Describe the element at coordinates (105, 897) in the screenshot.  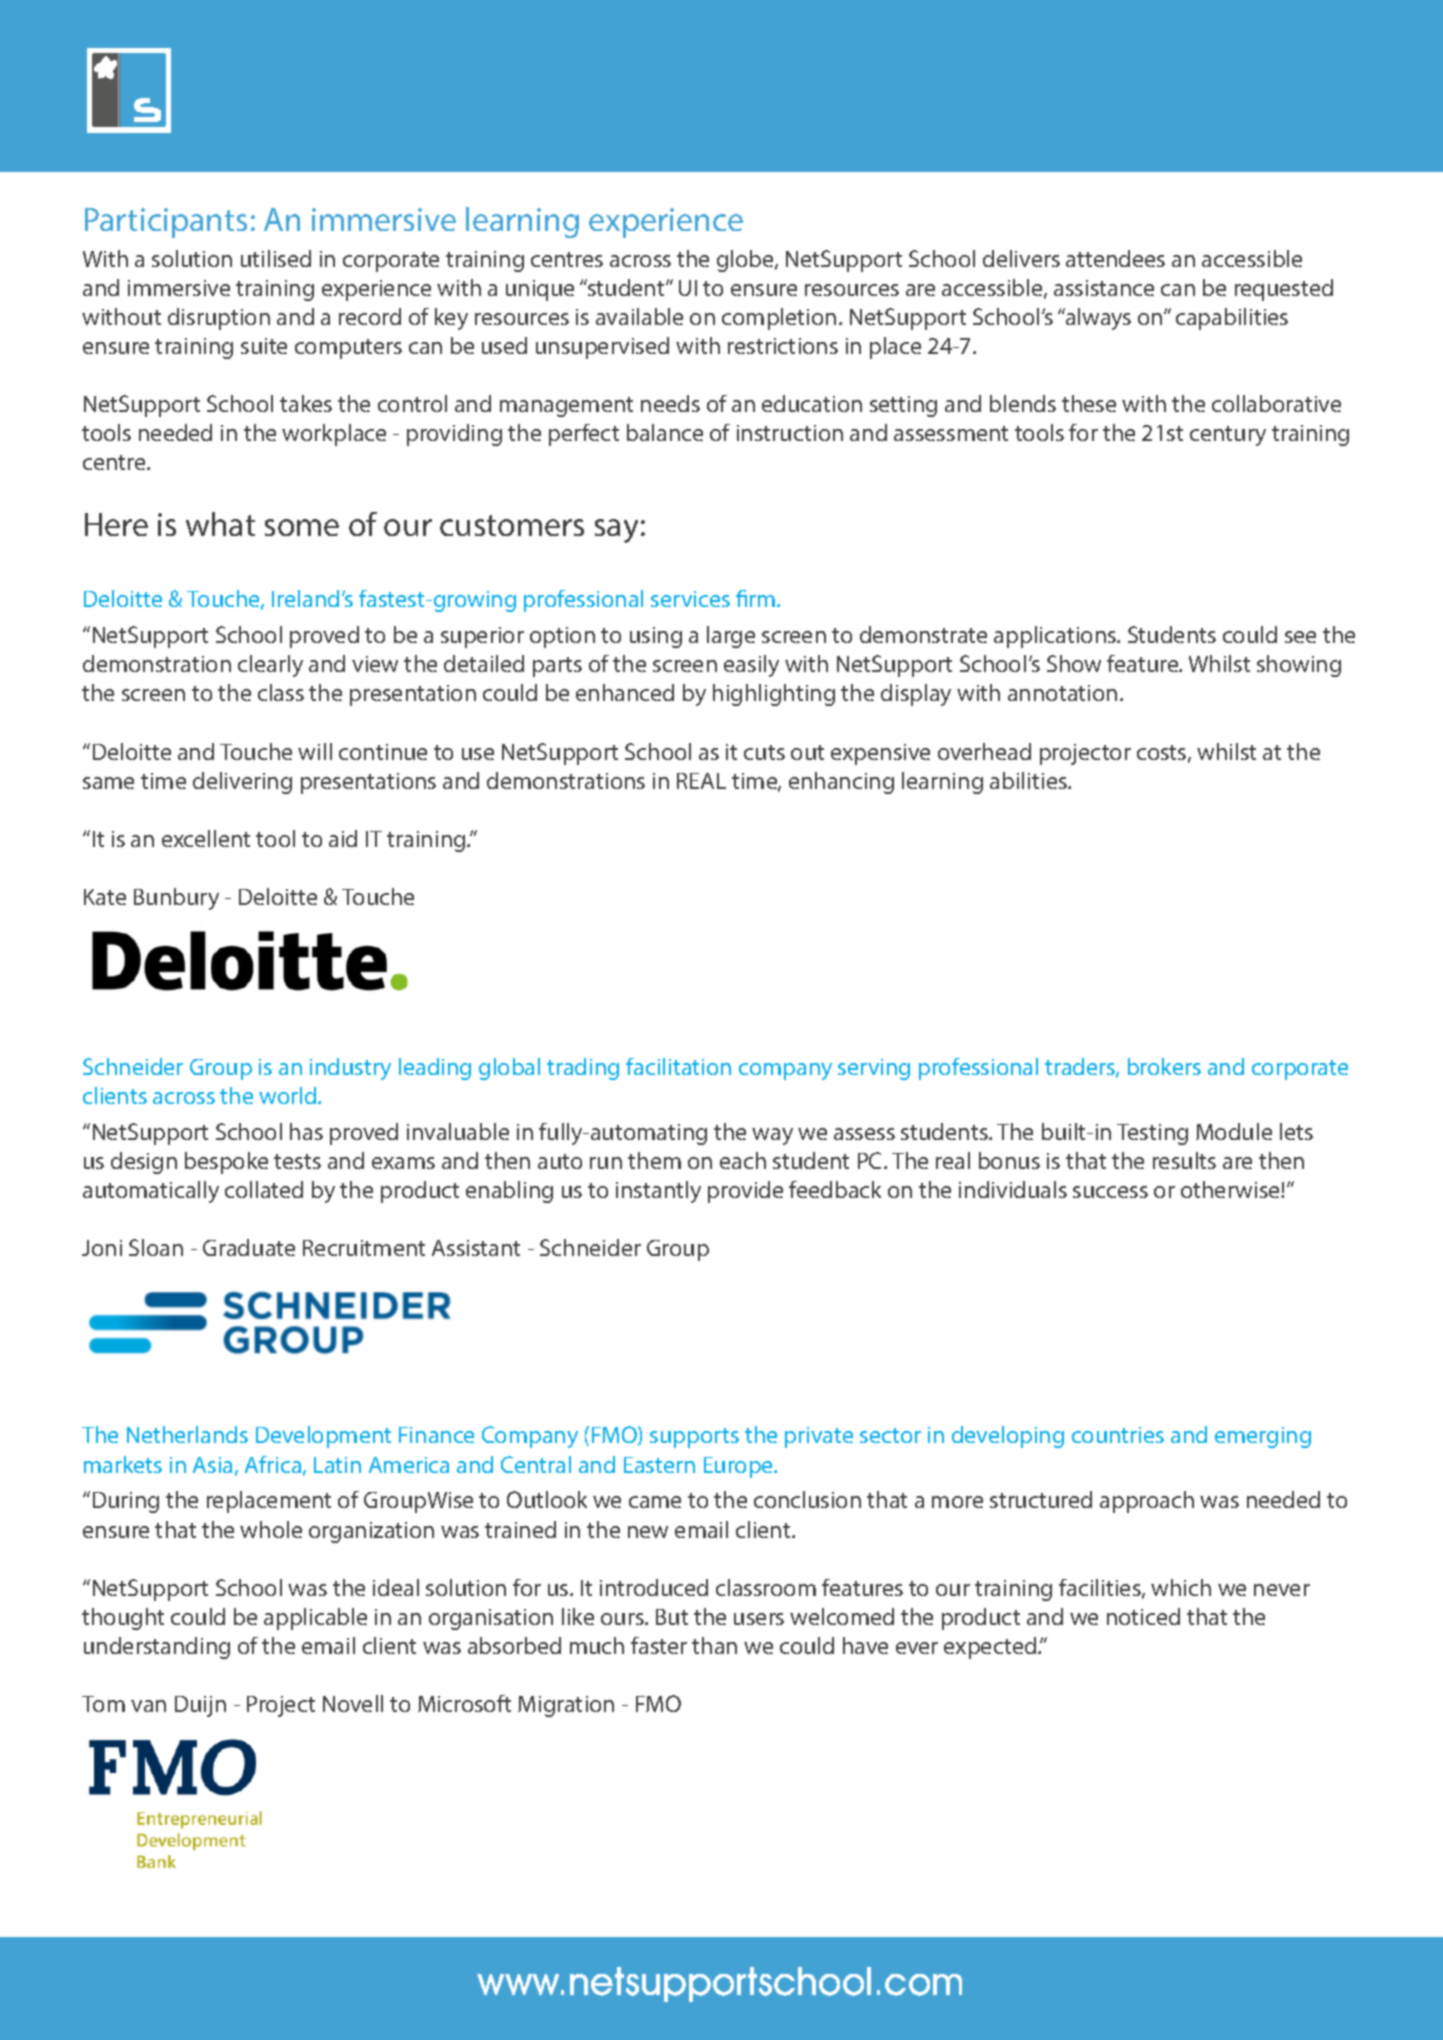
I see `Kate` at that location.
